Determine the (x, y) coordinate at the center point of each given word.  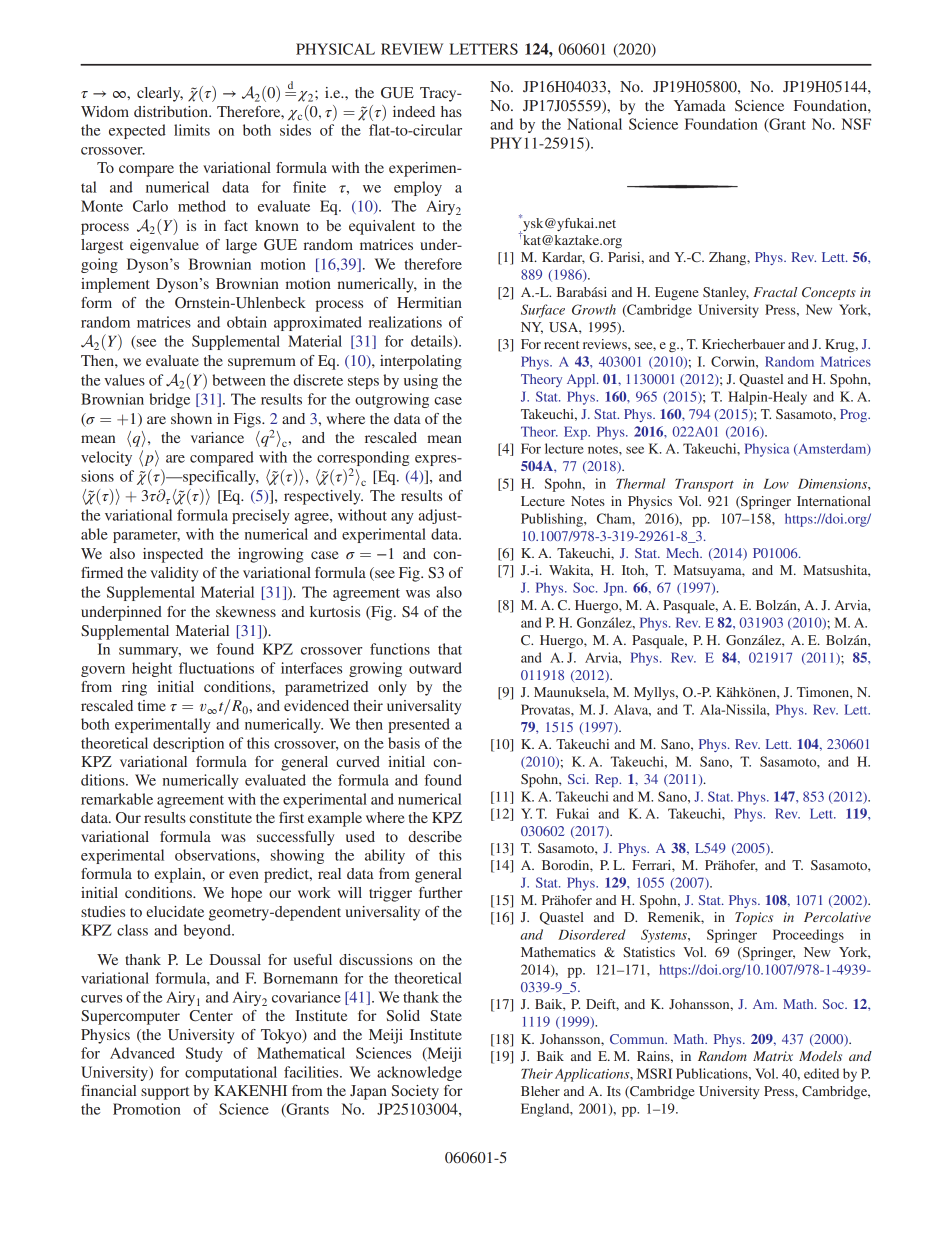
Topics (754, 918)
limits (192, 130)
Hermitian (429, 302)
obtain (247, 322)
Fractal (775, 292)
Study (204, 1054)
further (441, 892)
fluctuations (216, 668)
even (244, 875)
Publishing (553, 520)
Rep (608, 780)
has (451, 111)
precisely (261, 516)
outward (435, 668)
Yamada (700, 105)
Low (776, 484)
